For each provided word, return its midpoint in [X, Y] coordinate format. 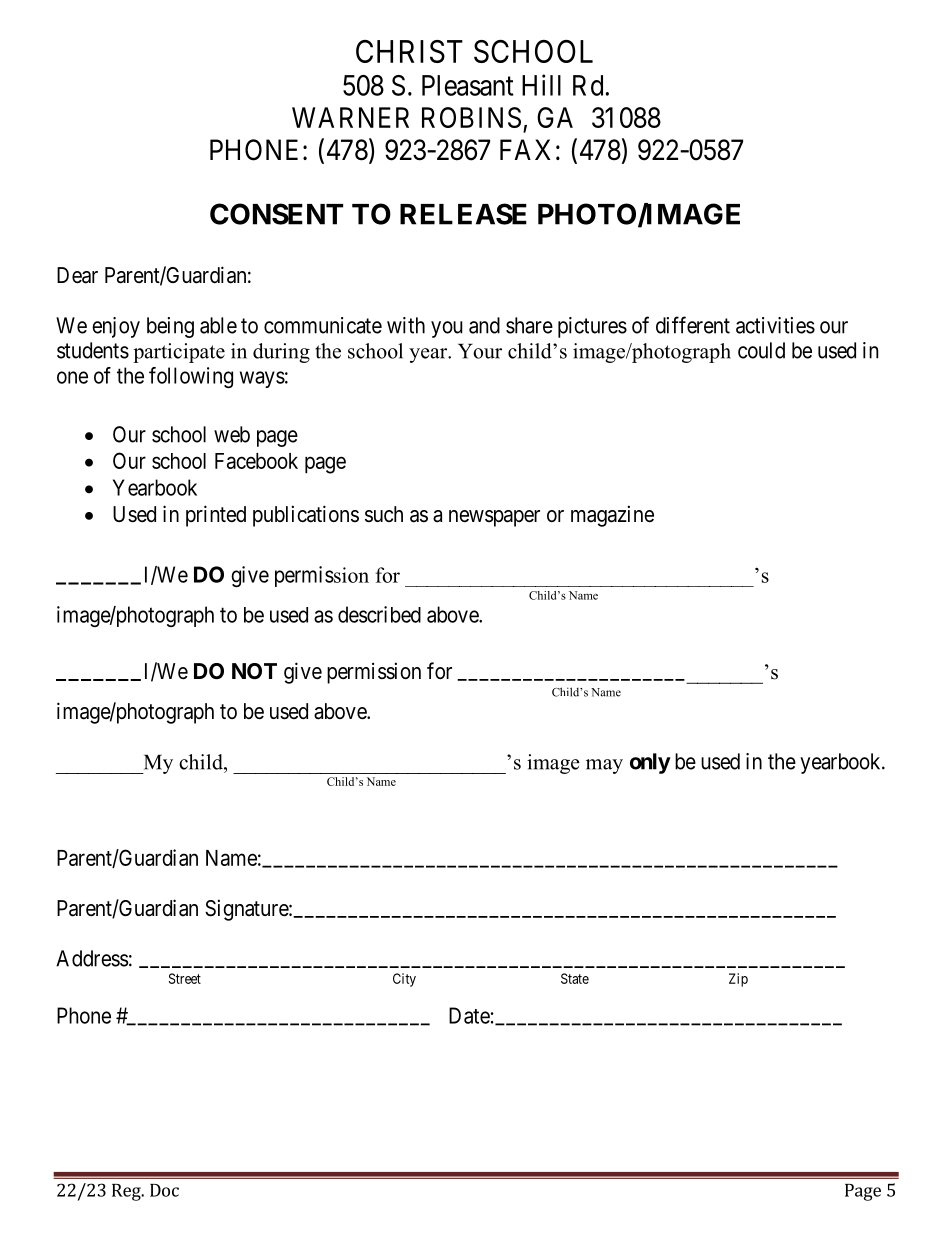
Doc [164, 1190]
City [404, 980]
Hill [541, 85]
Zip [738, 980]
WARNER [350, 117]
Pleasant [467, 85]
